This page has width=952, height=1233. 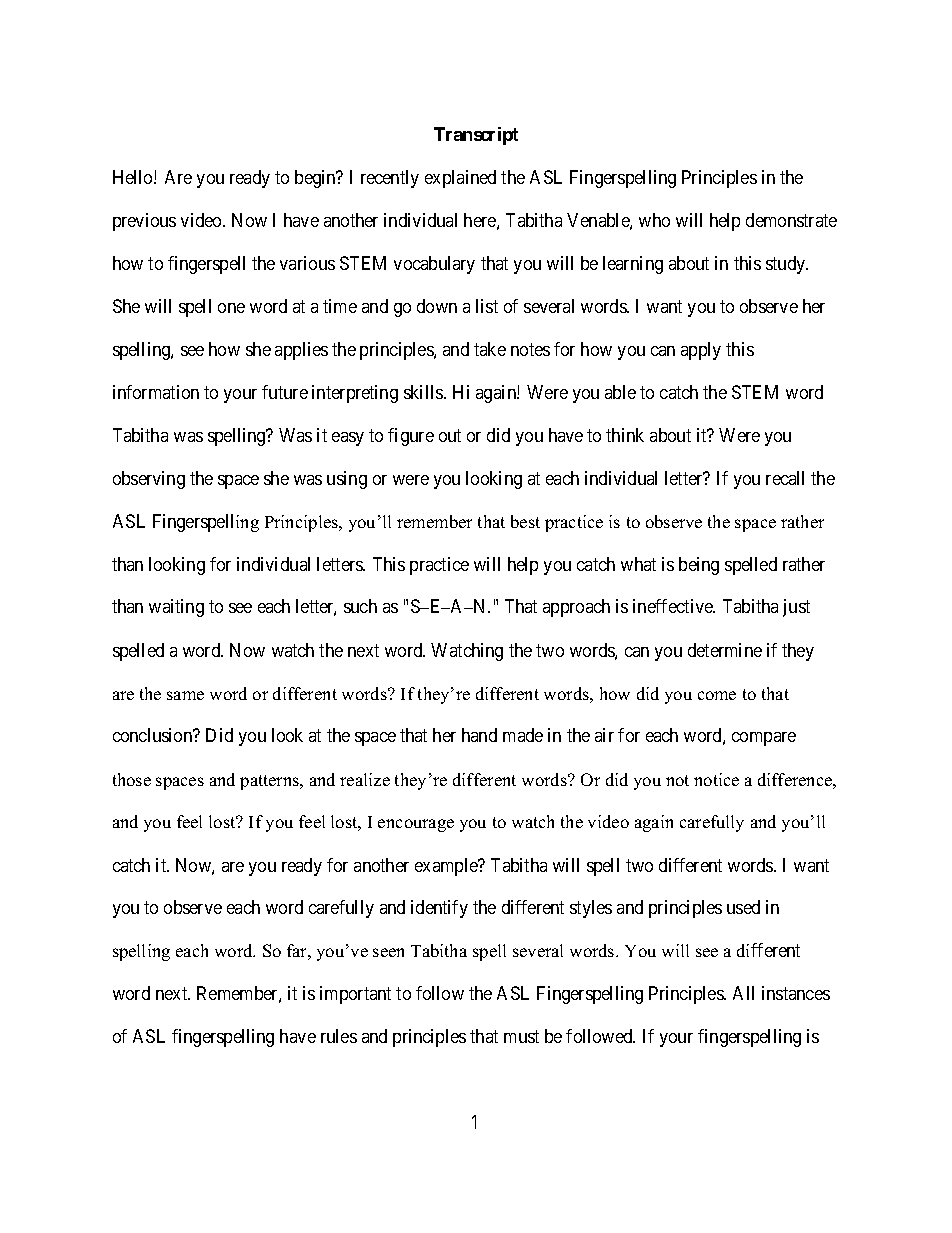 What do you see at coordinates (339, 1036) in the page?
I see `rules` at bounding box center [339, 1036].
